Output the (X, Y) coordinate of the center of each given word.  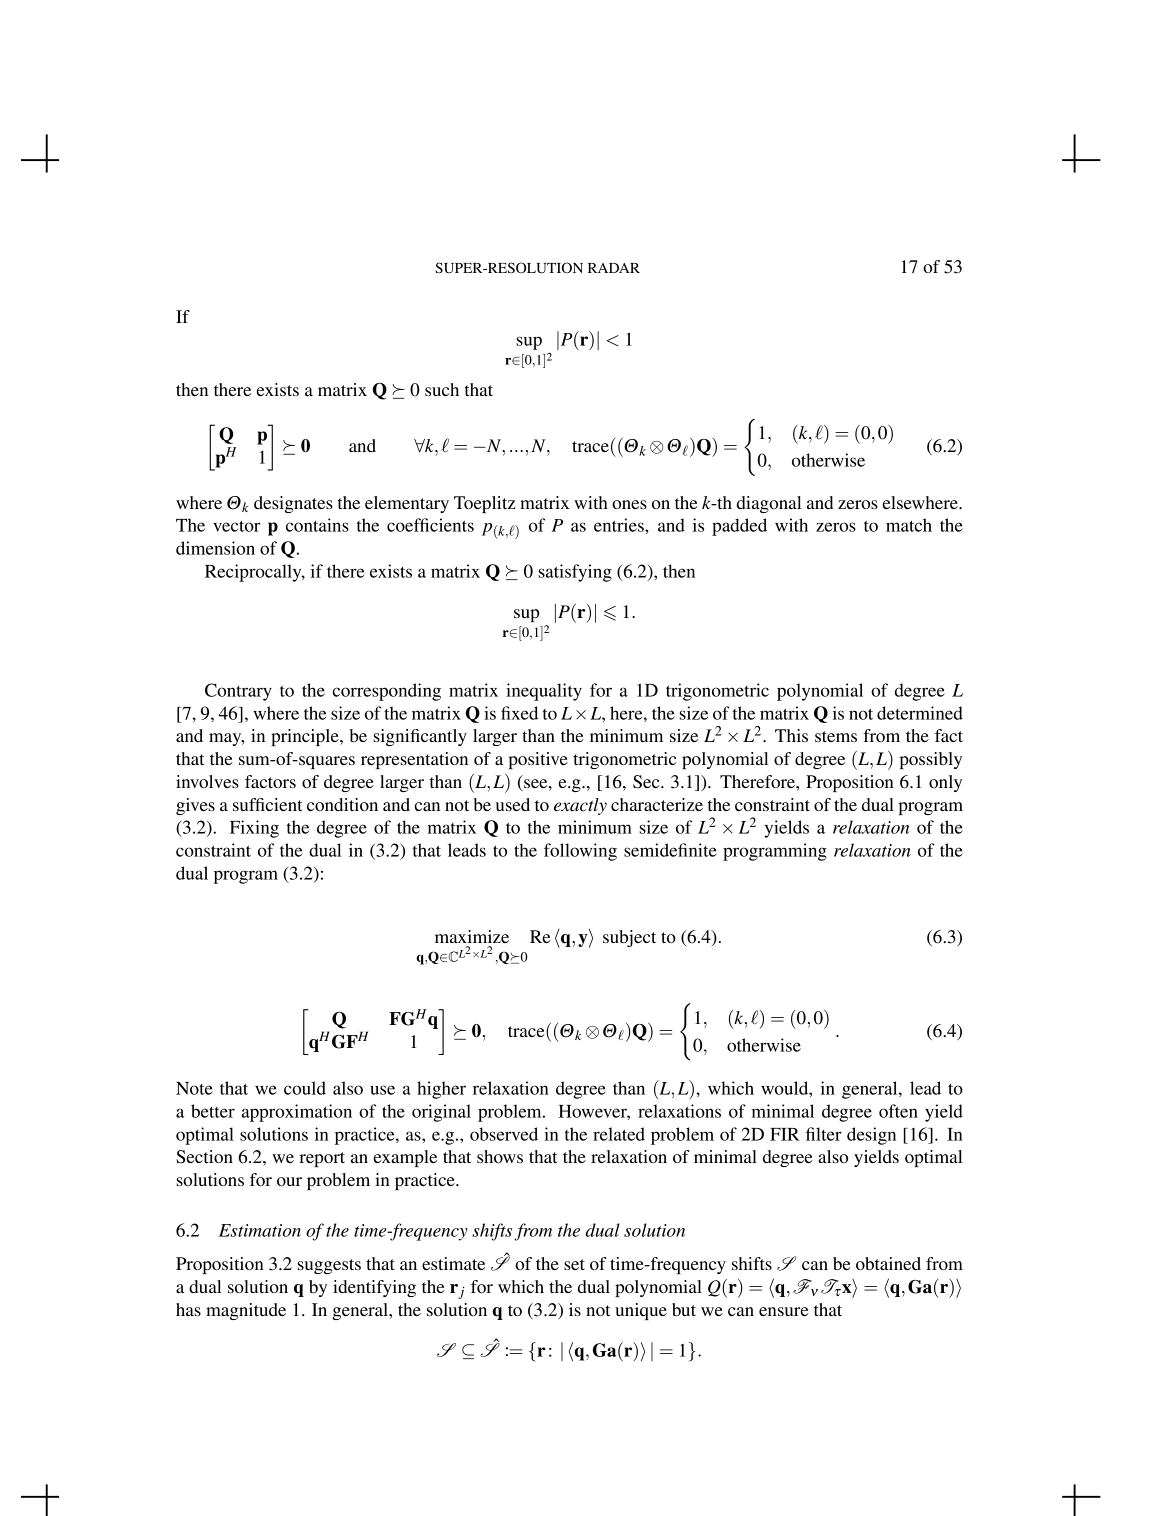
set (574, 1264)
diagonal (769, 504)
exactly (580, 806)
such (442, 389)
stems (836, 736)
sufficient (267, 804)
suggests (329, 1266)
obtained (888, 1263)
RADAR (614, 268)
